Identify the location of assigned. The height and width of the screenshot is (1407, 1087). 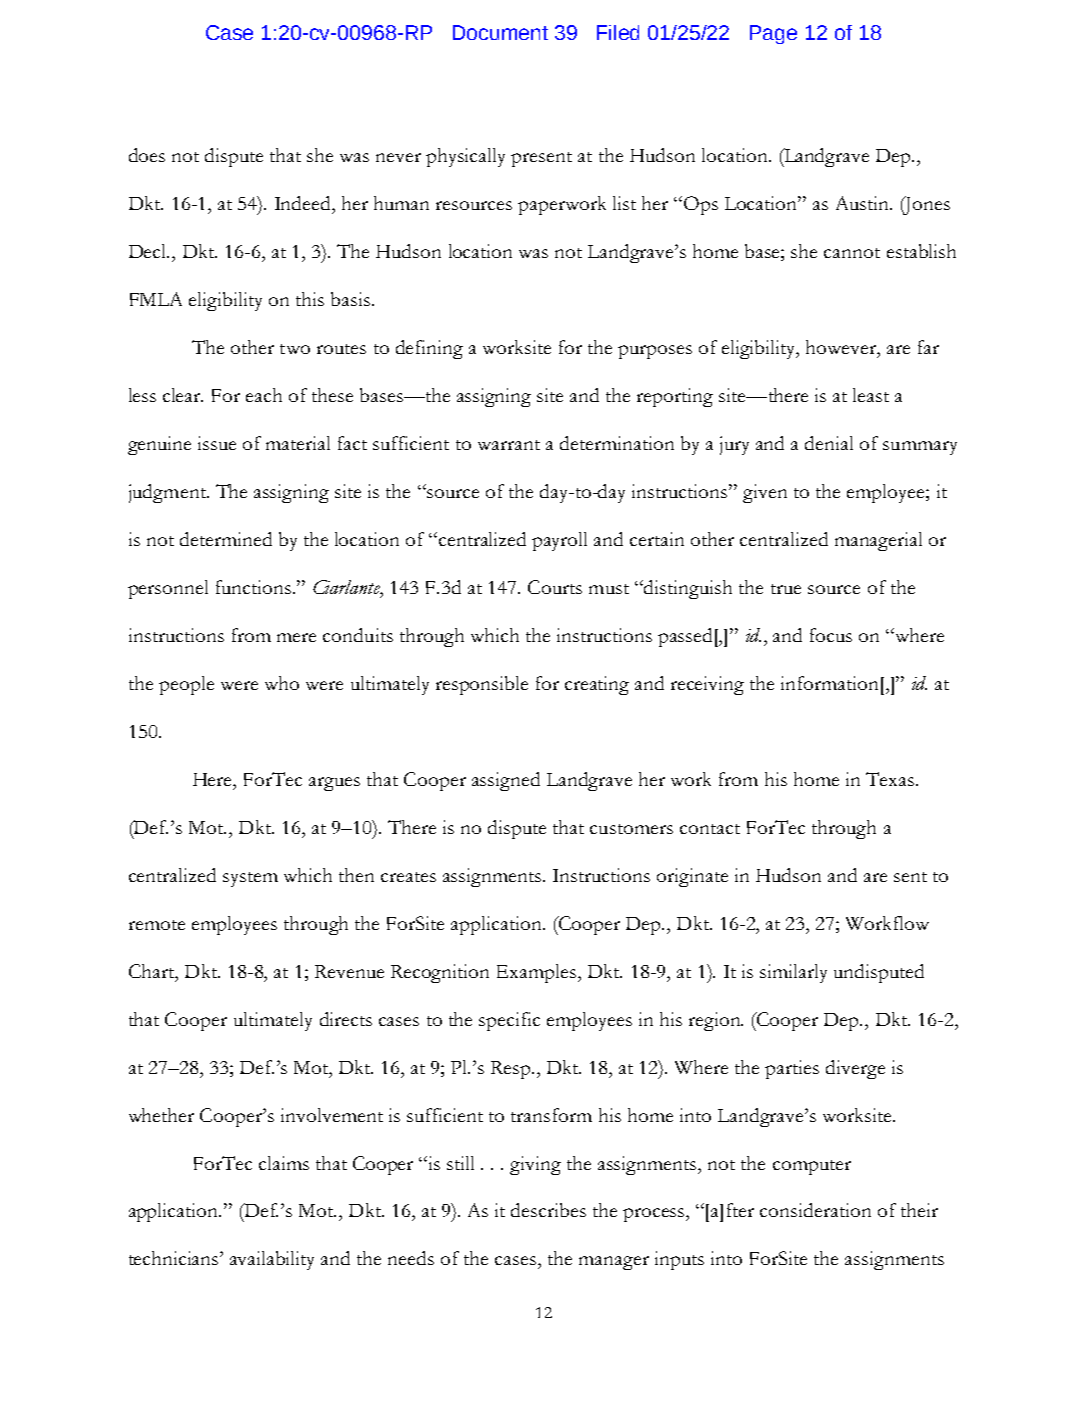
(506, 781).
